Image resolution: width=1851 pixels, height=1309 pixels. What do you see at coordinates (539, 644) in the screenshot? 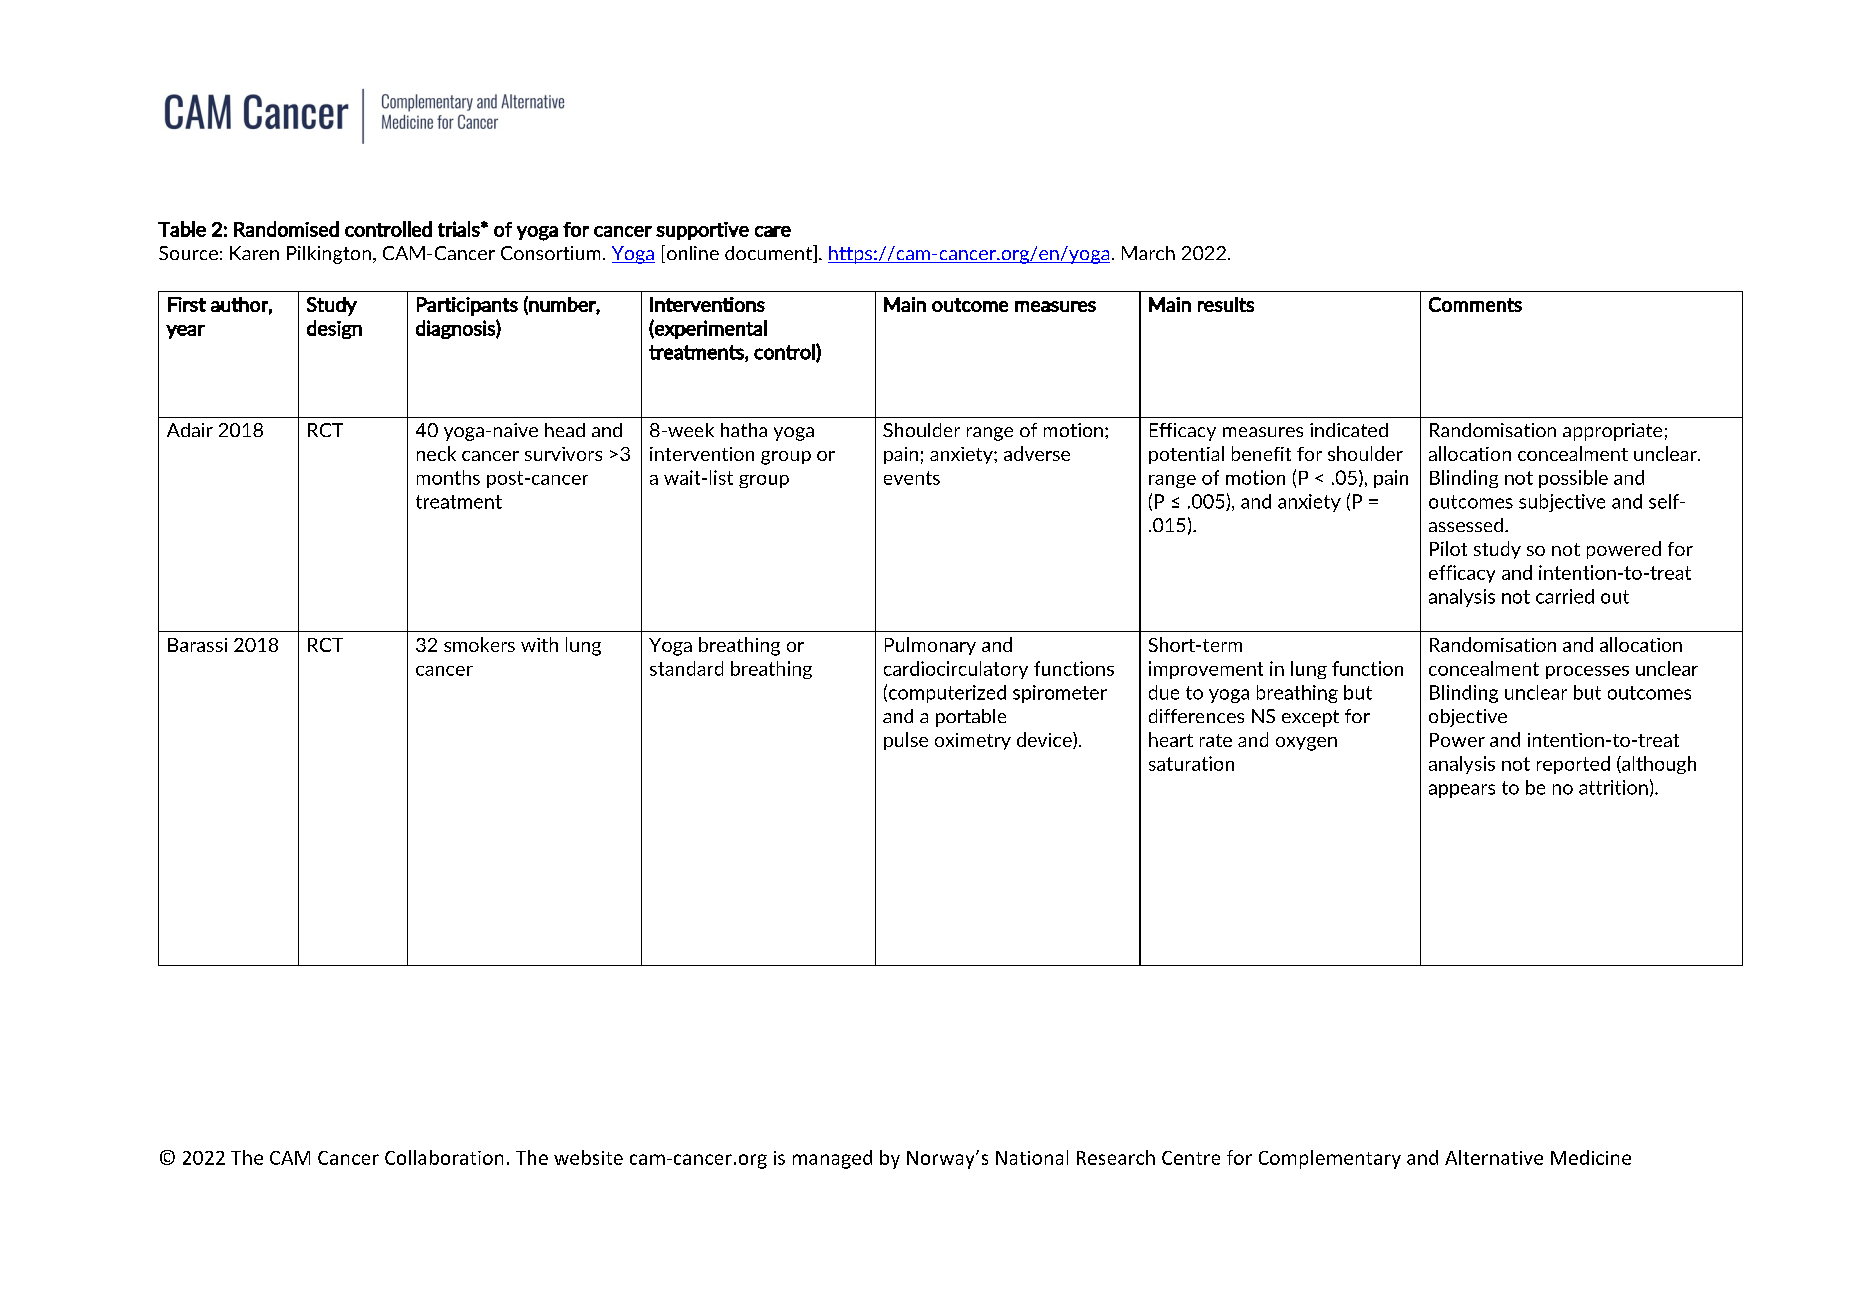
I see `with` at bounding box center [539, 644].
